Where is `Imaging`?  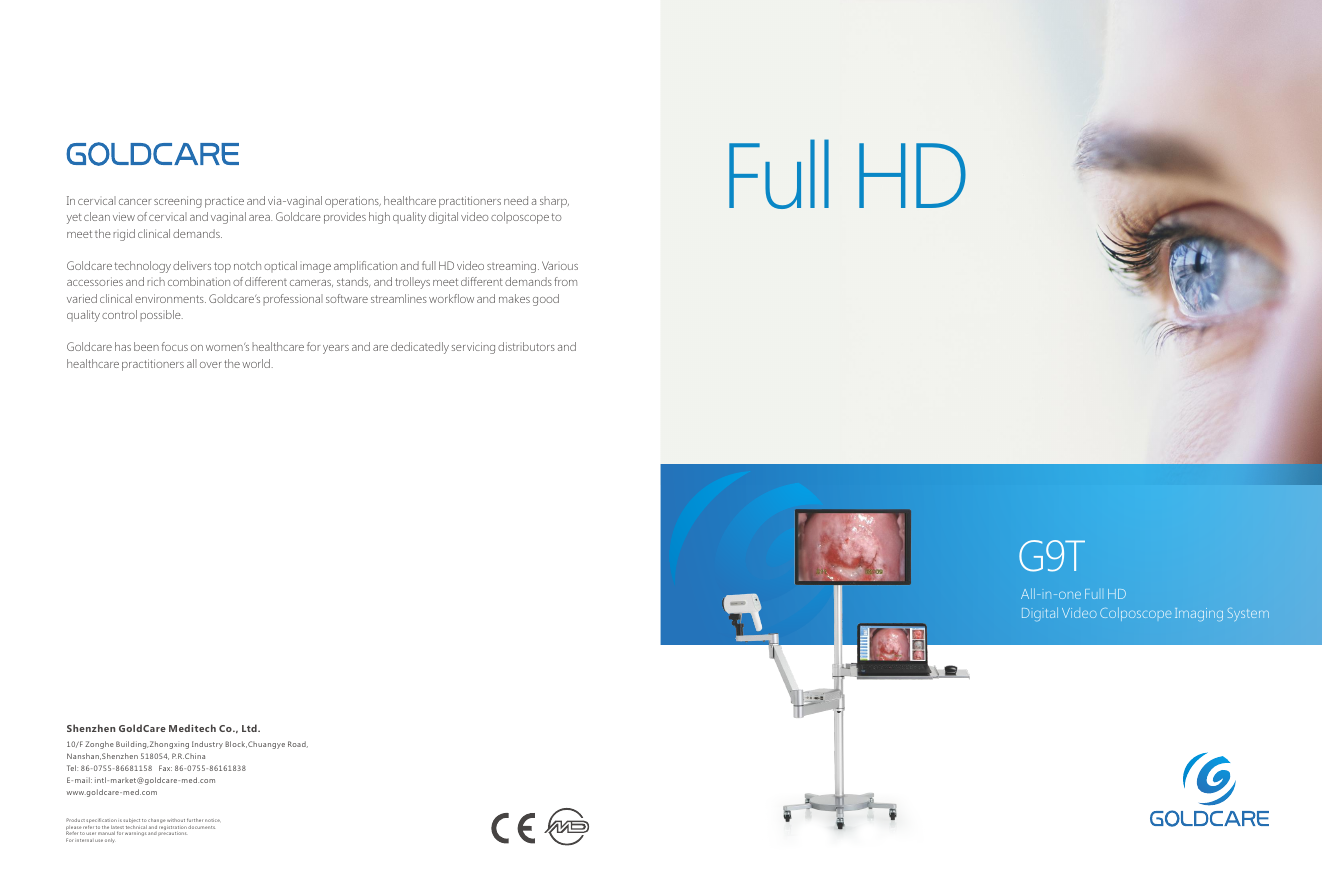 Imaging is located at coordinates (1199, 614).
